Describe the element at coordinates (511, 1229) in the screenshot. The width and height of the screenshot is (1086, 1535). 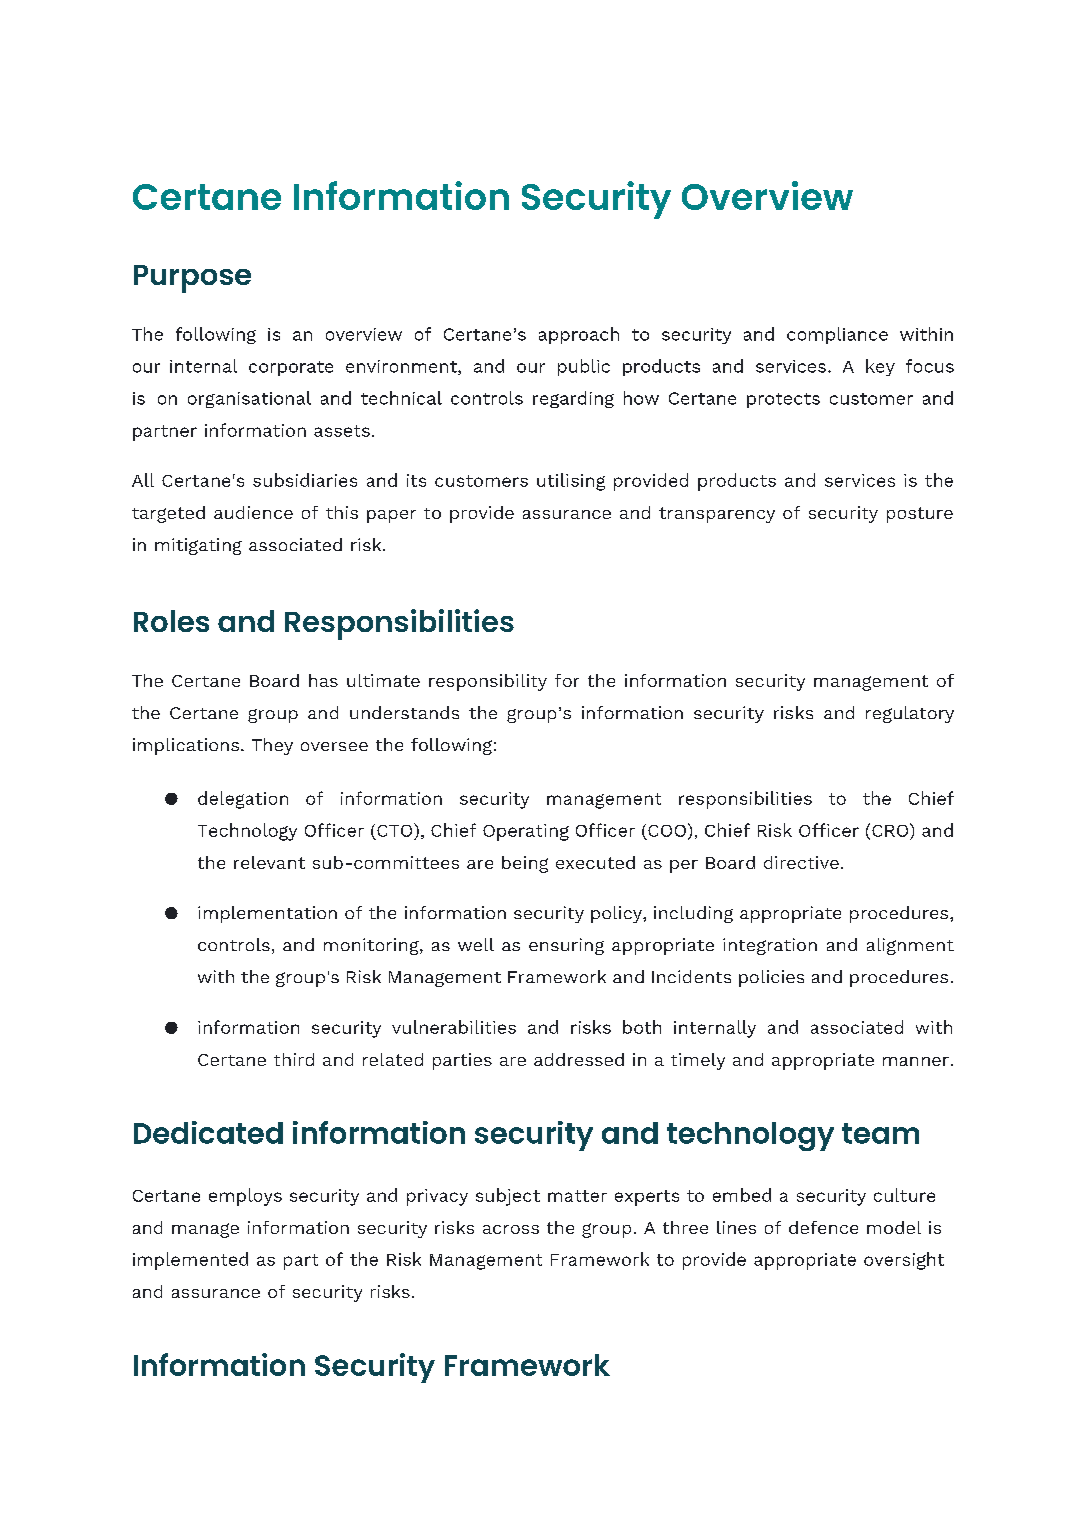
I see `across` at that location.
